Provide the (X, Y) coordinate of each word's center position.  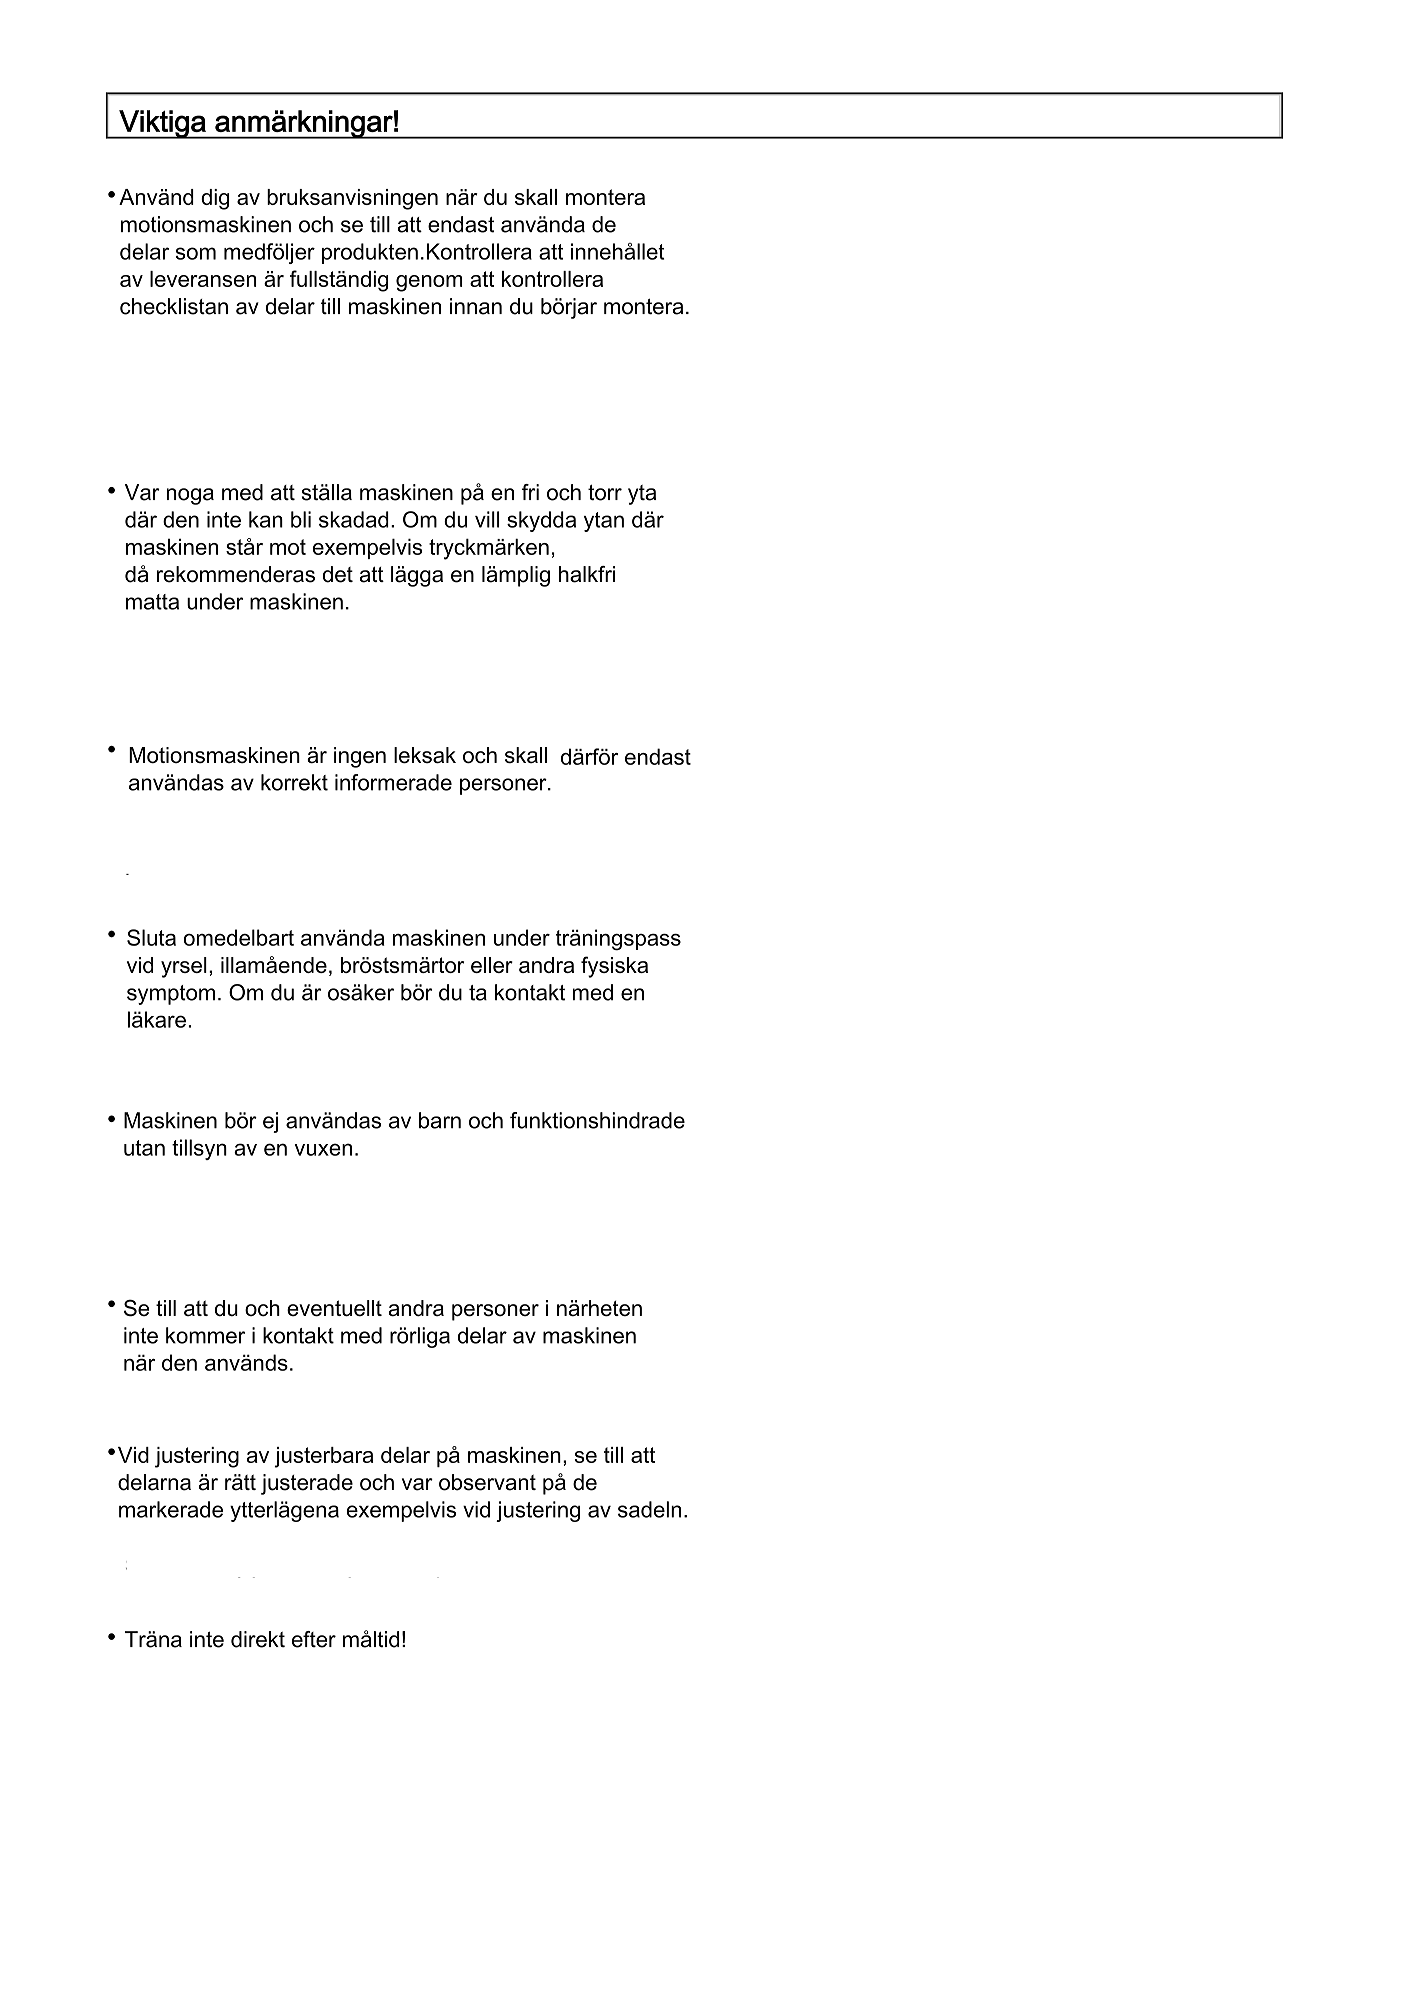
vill (487, 519)
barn (440, 1120)
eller (492, 965)
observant (487, 1482)
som (195, 253)
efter (314, 1639)
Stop (151, 937)
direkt (258, 1639)
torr (605, 493)
